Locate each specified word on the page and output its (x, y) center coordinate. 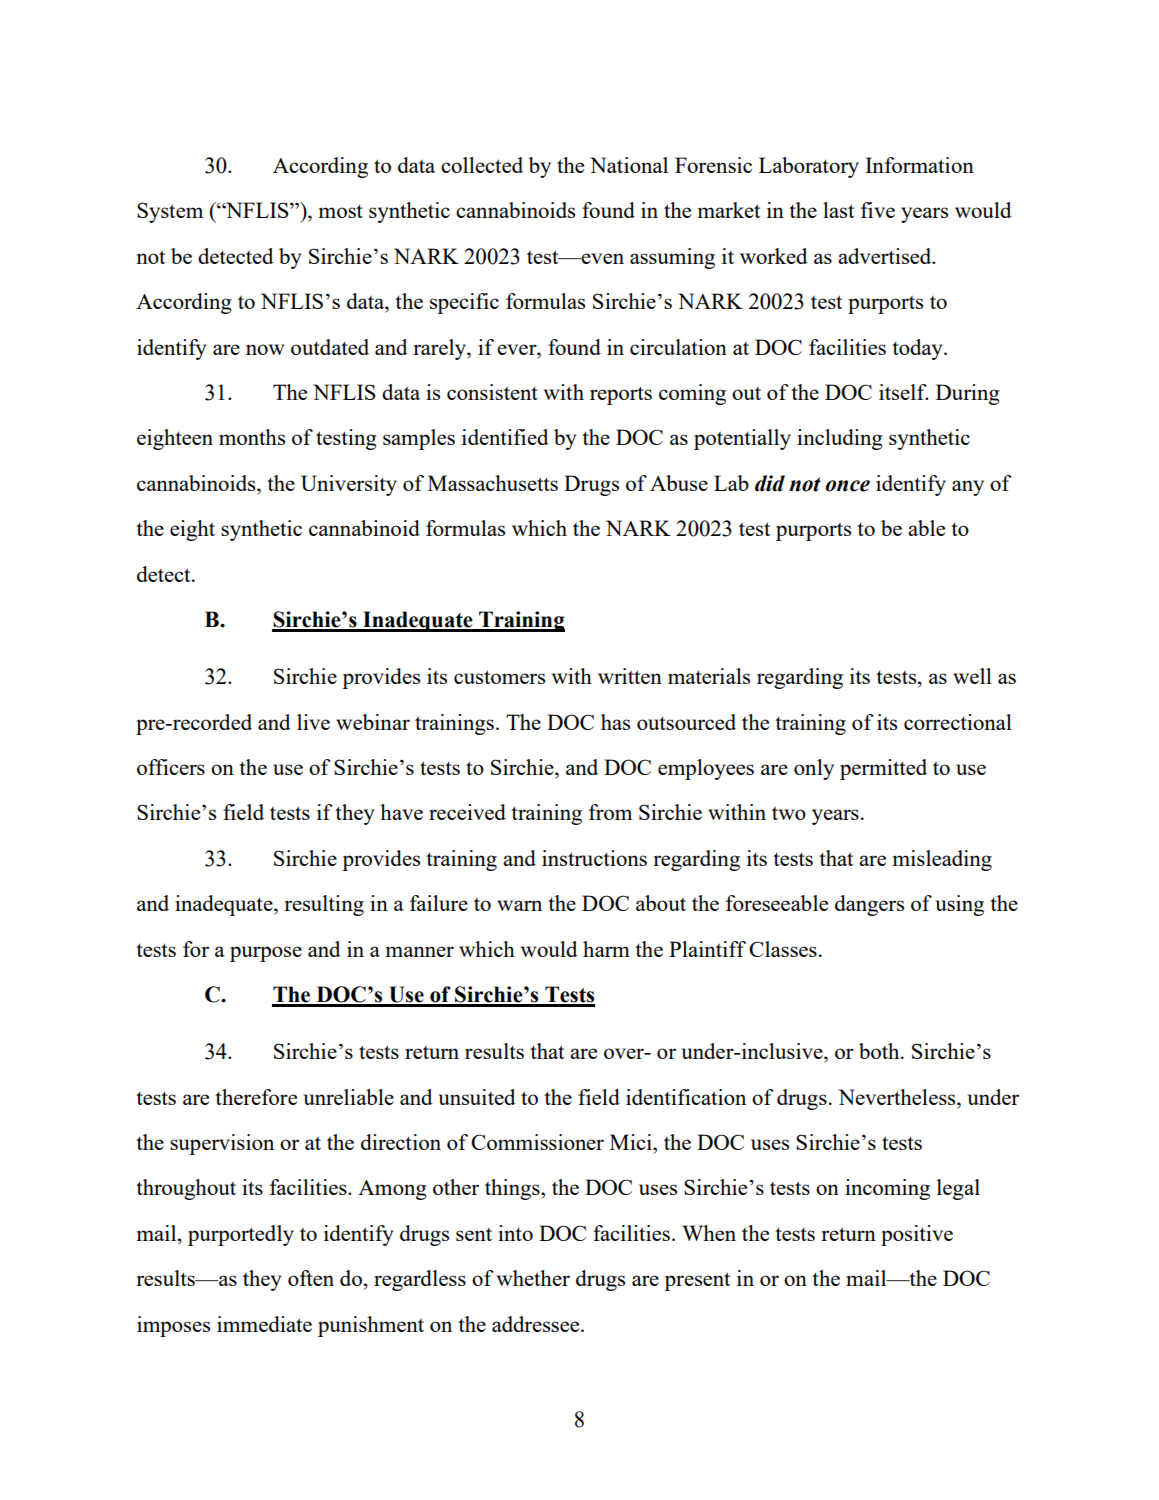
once (848, 486)
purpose (266, 954)
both (880, 1051)
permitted (883, 769)
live (313, 722)
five (878, 210)
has (615, 722)
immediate (264, 1324)
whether (533, 1278)
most (341, 211)
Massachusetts (493, 483)
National (629, 165)
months (252, 437)
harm (606, 949)
